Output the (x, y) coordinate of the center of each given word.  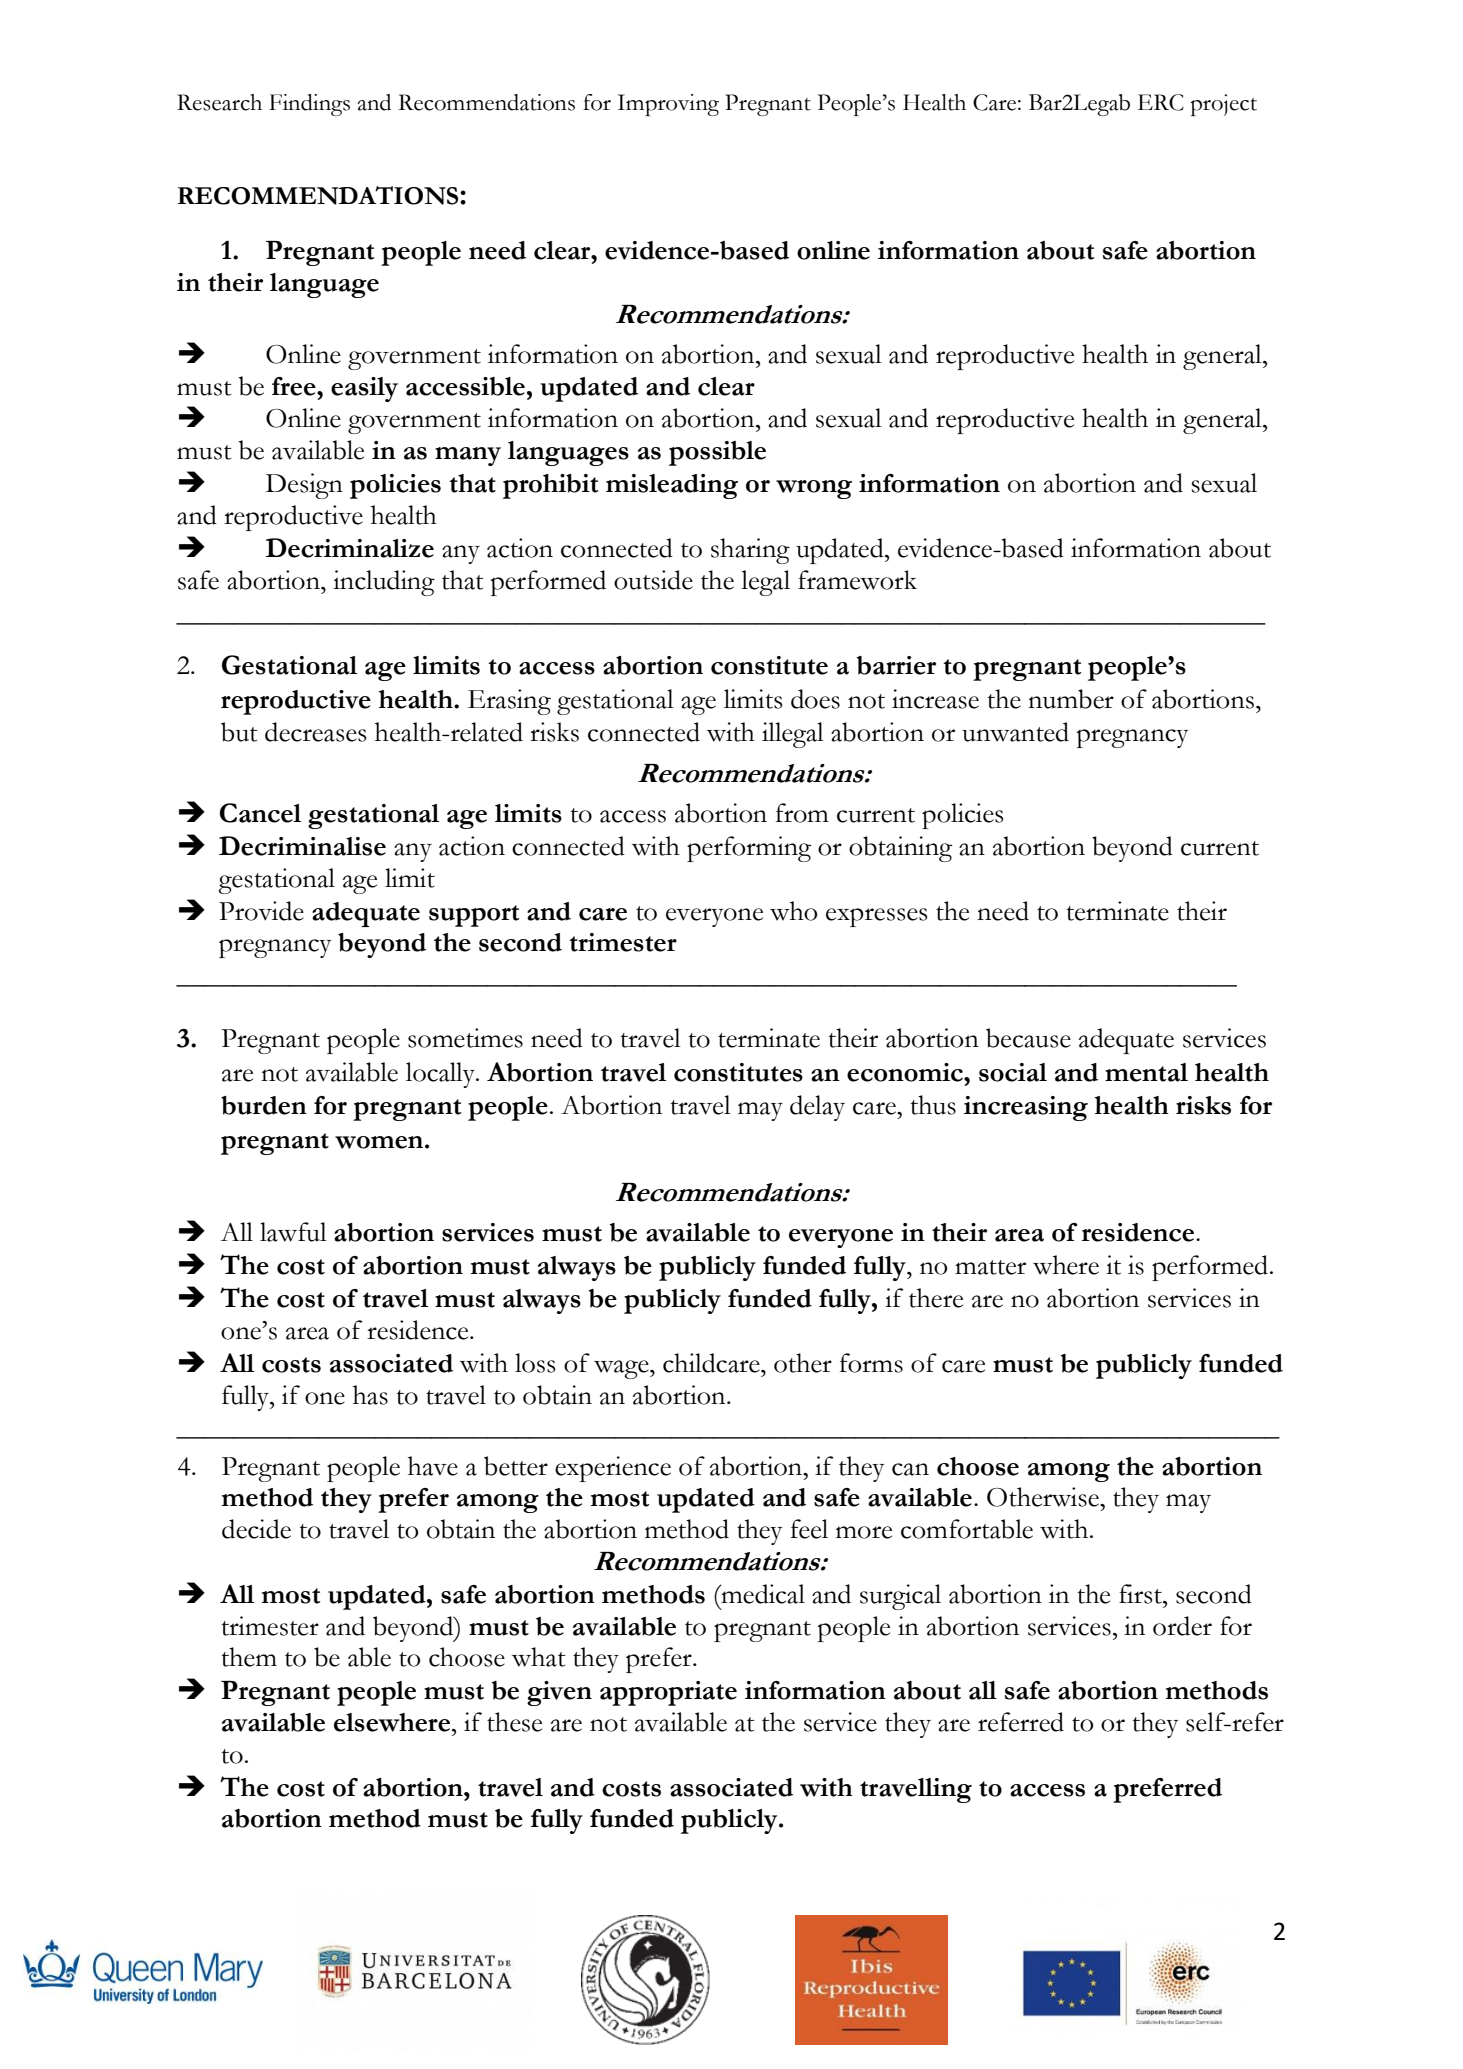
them (249, 1657)
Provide (261, 911)
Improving (668, 105)
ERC (1161, 102)
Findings (309, 105)
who (794, 911)
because (1028, 1038)
